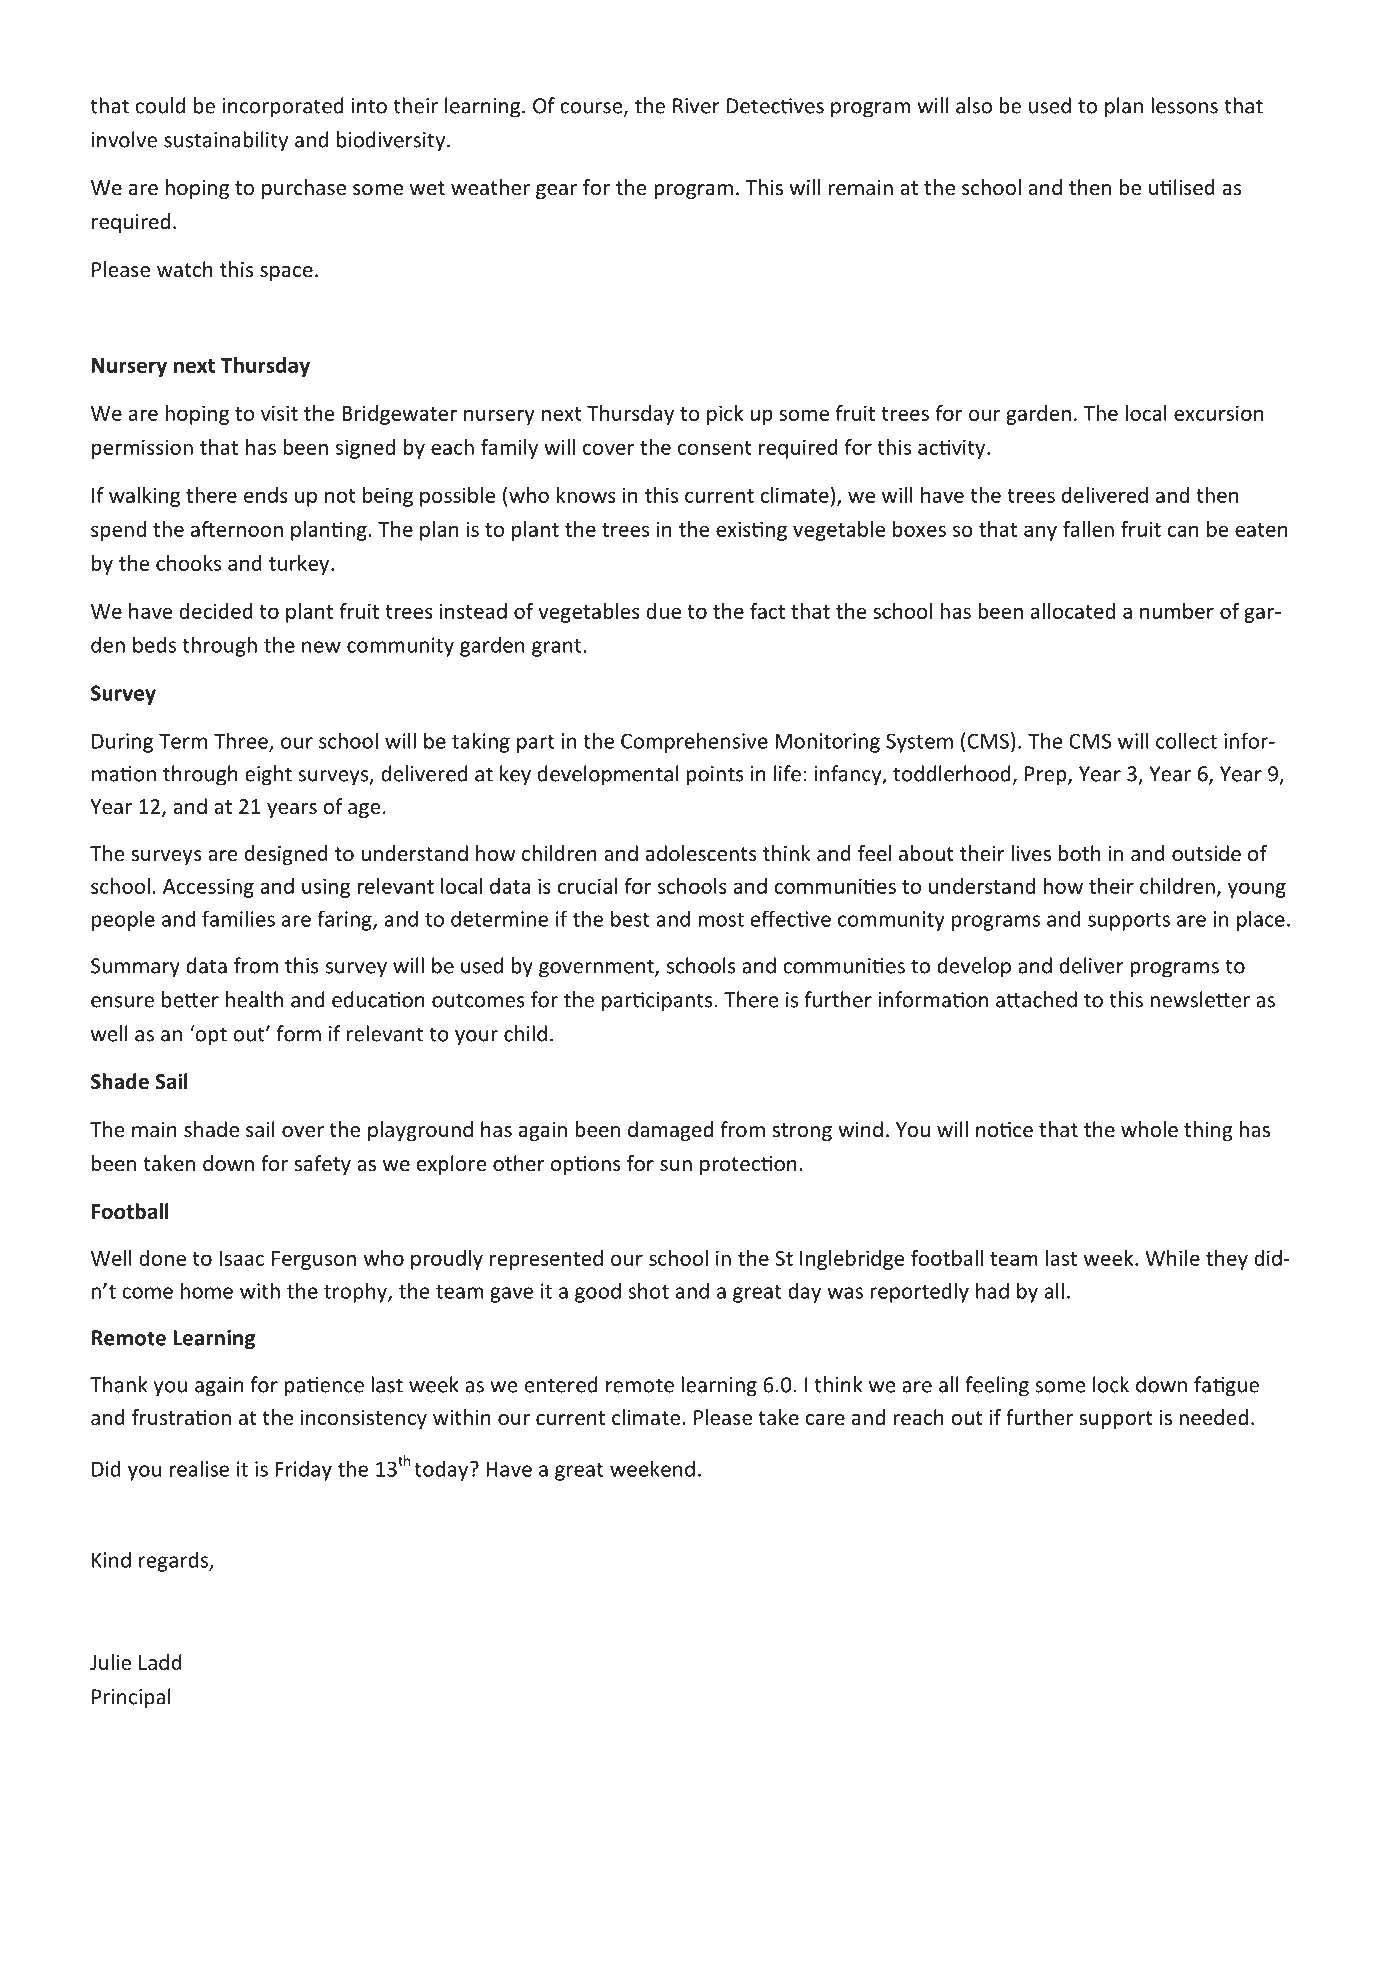 The image size is (1390, 1967). What do you see at coordinates (1184, 105) in the page?
I see `lessons` at bounding box center [1184, 105].
